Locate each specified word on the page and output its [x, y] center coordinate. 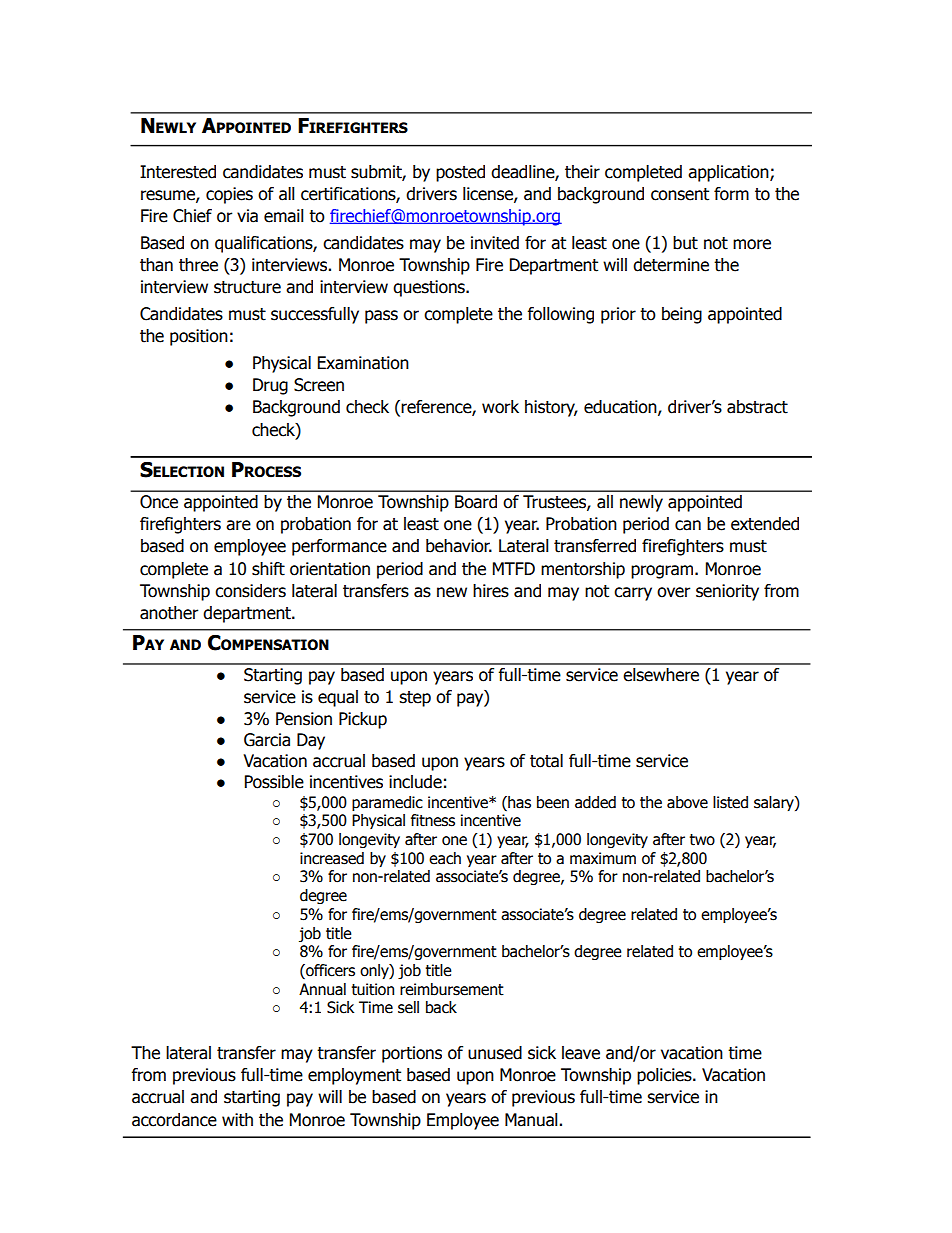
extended [765, 524]
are [238, 525]
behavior [459, 546]
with [237, 1120]
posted [460, 173]
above [687, 802]
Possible [274, 782]
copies [229, 195]
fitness [433, 820]
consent [680, 194]
